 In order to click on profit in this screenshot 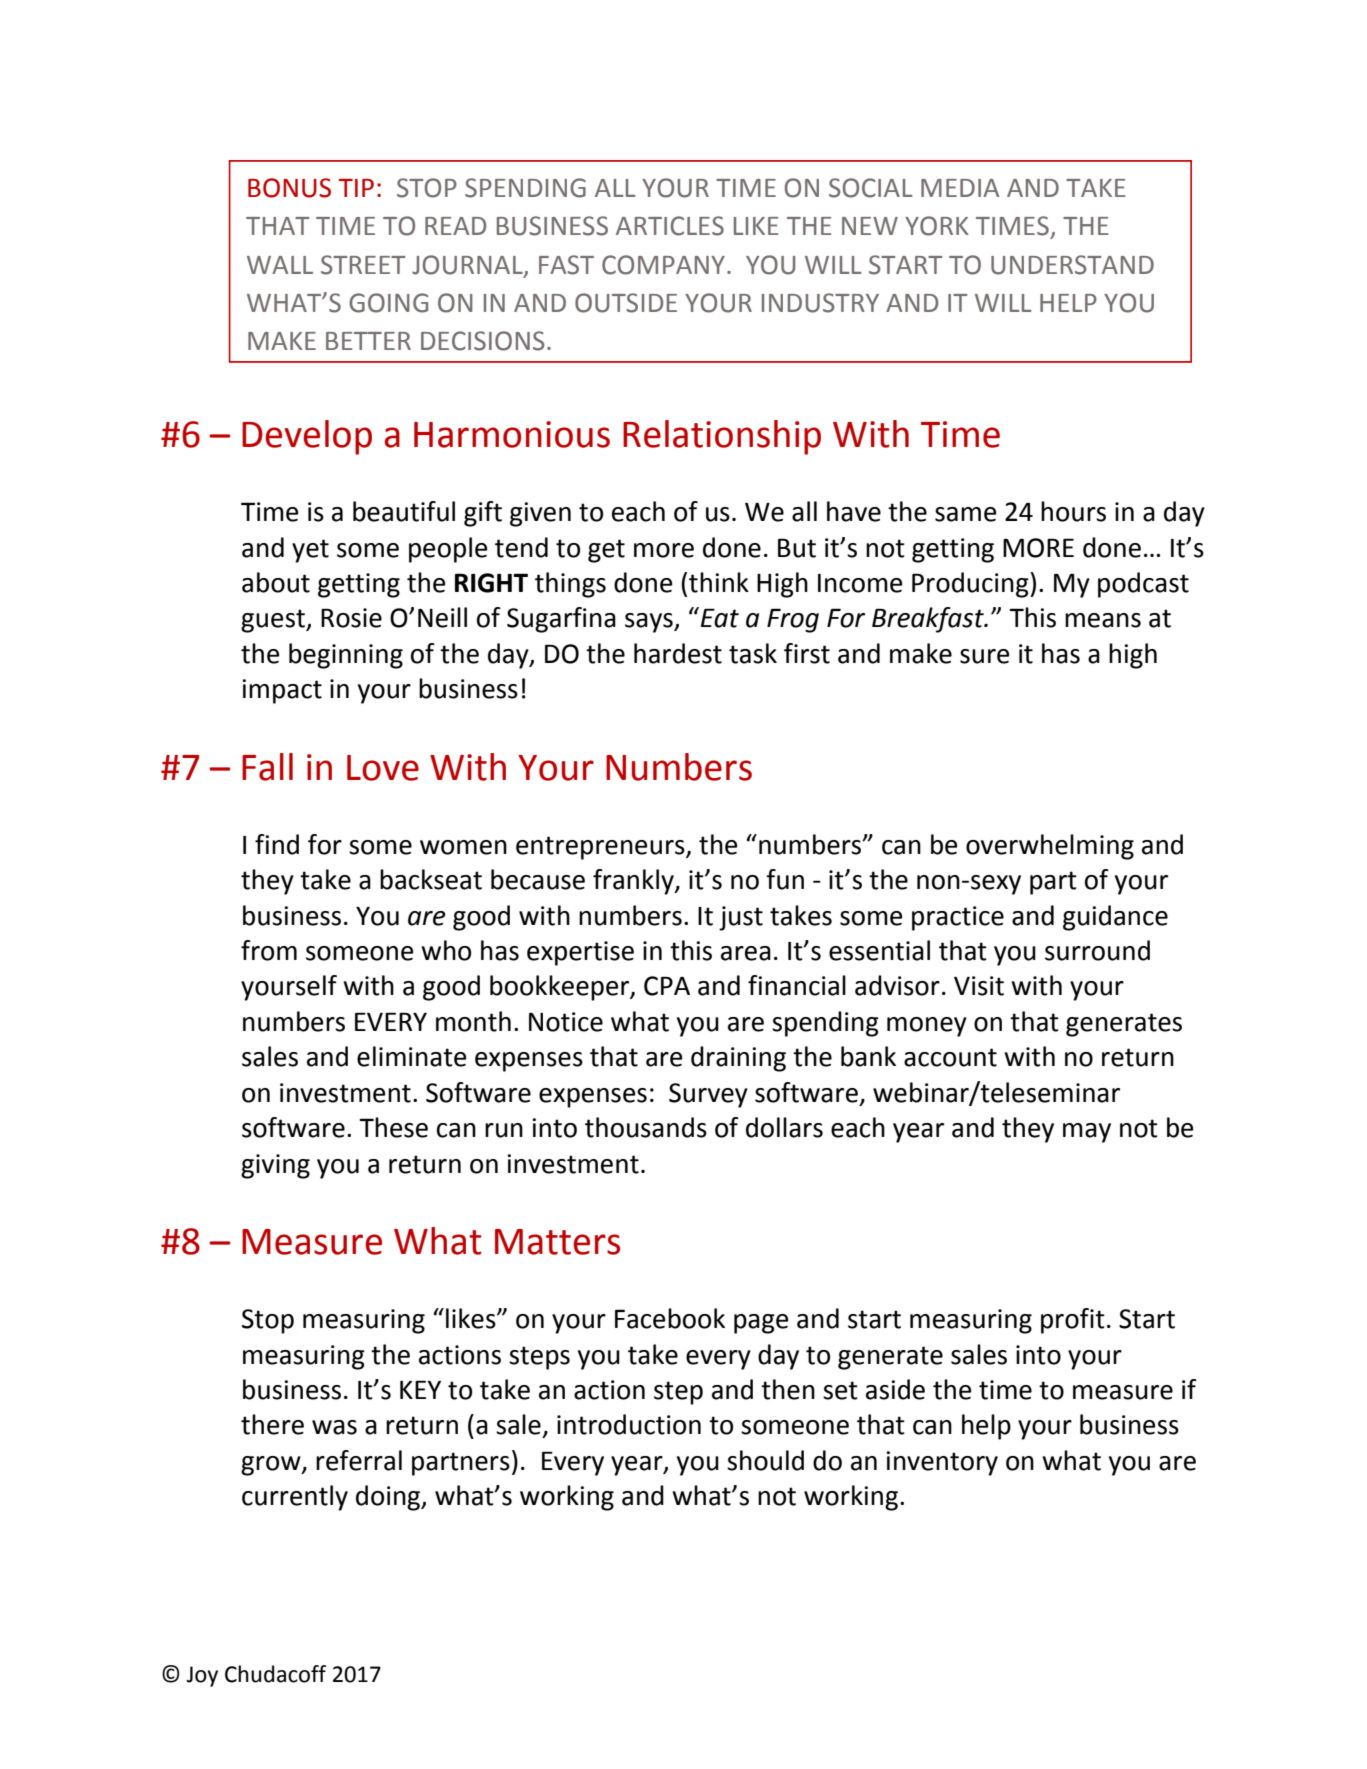, I will do `click(1073, 1321)`.
